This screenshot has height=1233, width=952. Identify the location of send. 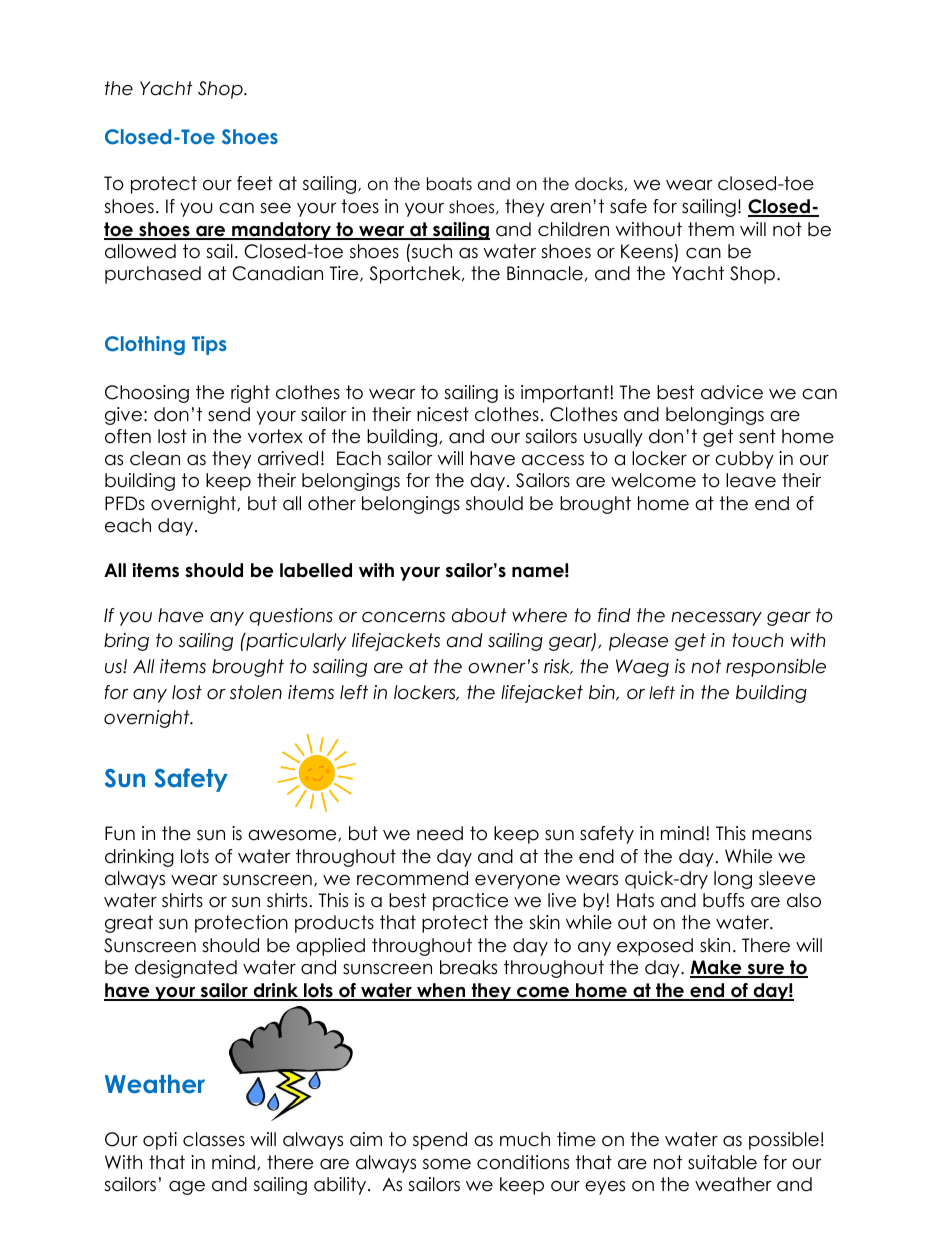
(229, 414).
